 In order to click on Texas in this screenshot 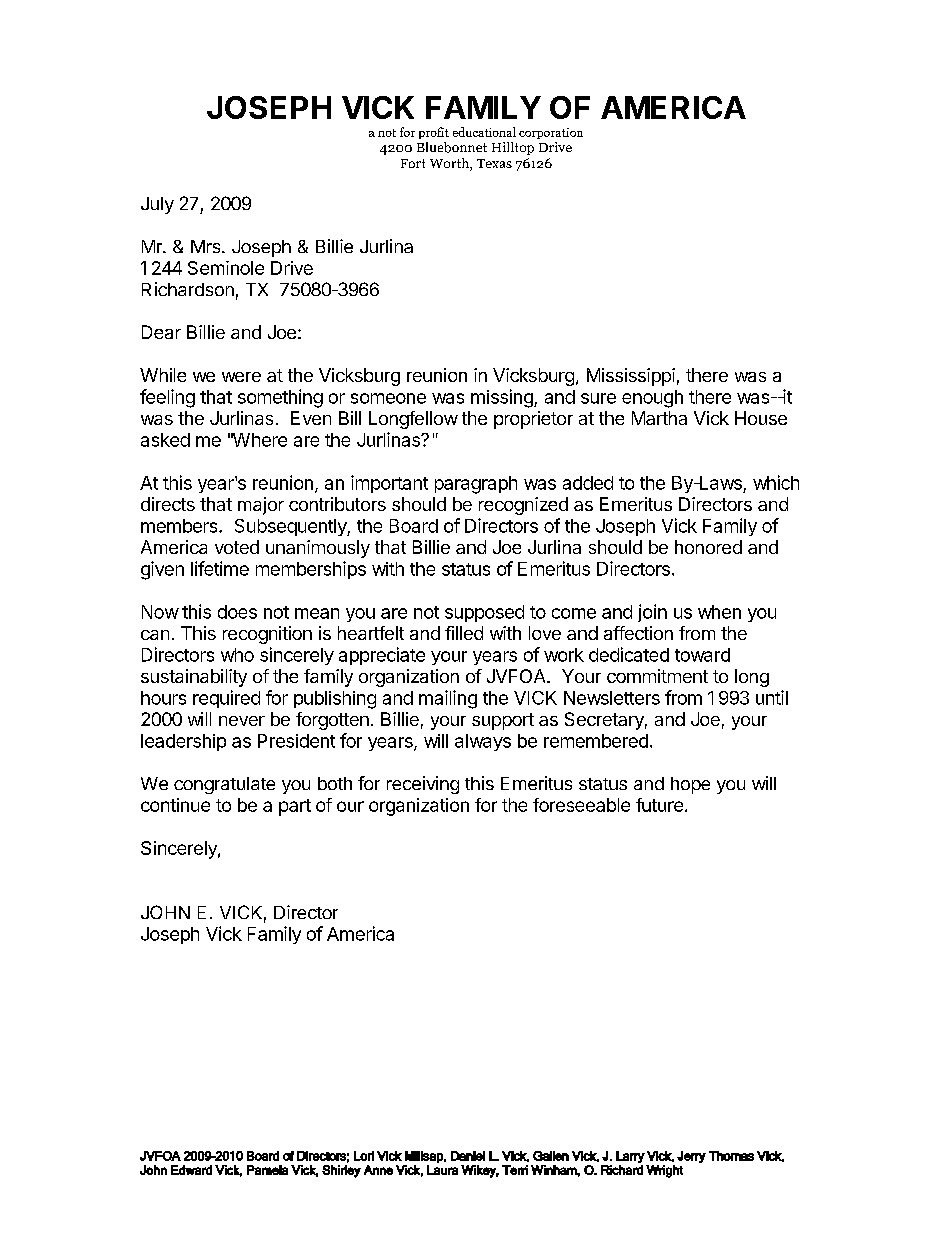, I will do `click(494, 163)`.
